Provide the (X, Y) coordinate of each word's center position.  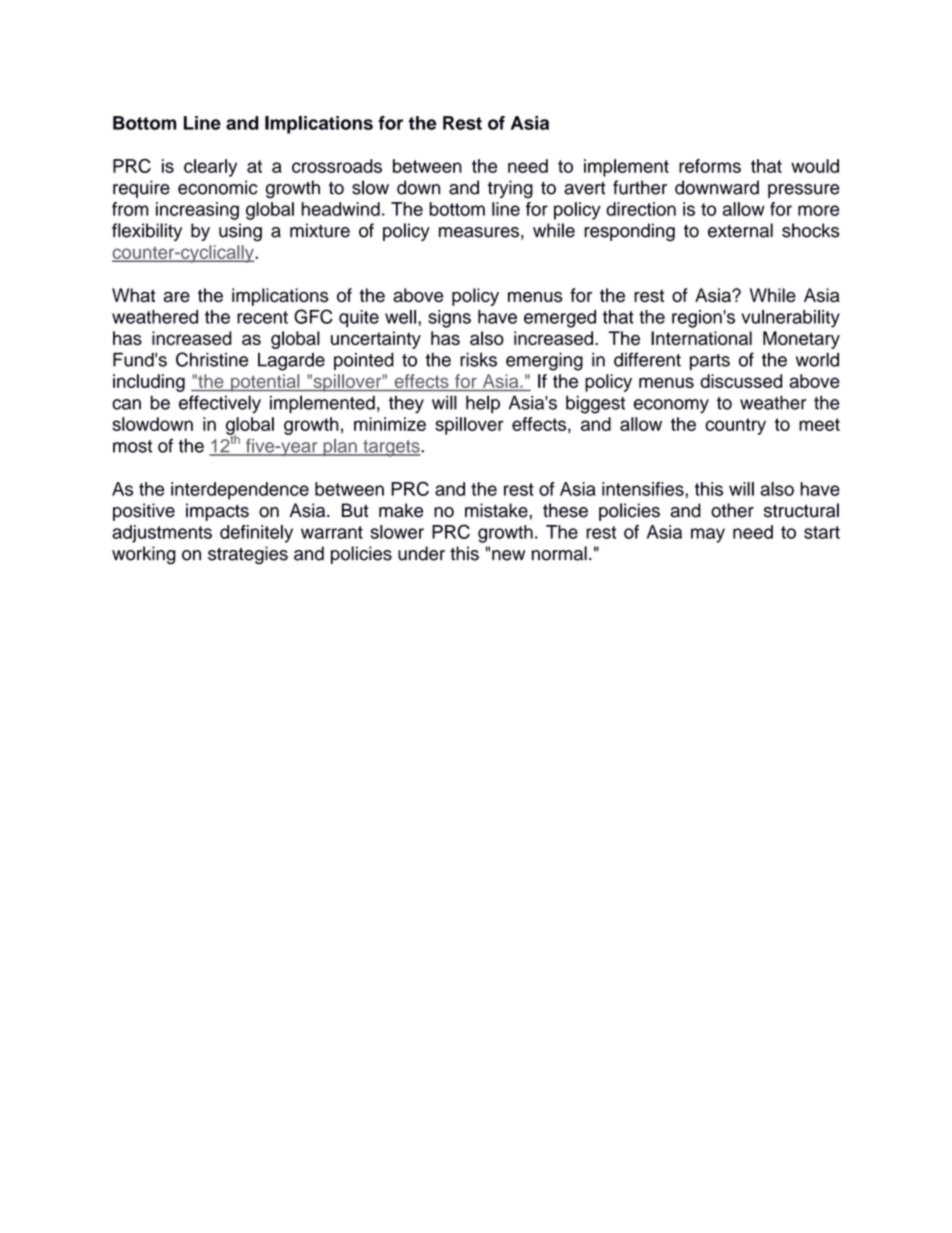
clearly (210, 168)
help (483, 404)
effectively (220, 404)
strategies (248, 555)
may (708, 535)
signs (449, 319)
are (176, 297)
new (508, 555)
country (735, 426)
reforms (710, 166)
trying (510, 189)
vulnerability (790, 319)
